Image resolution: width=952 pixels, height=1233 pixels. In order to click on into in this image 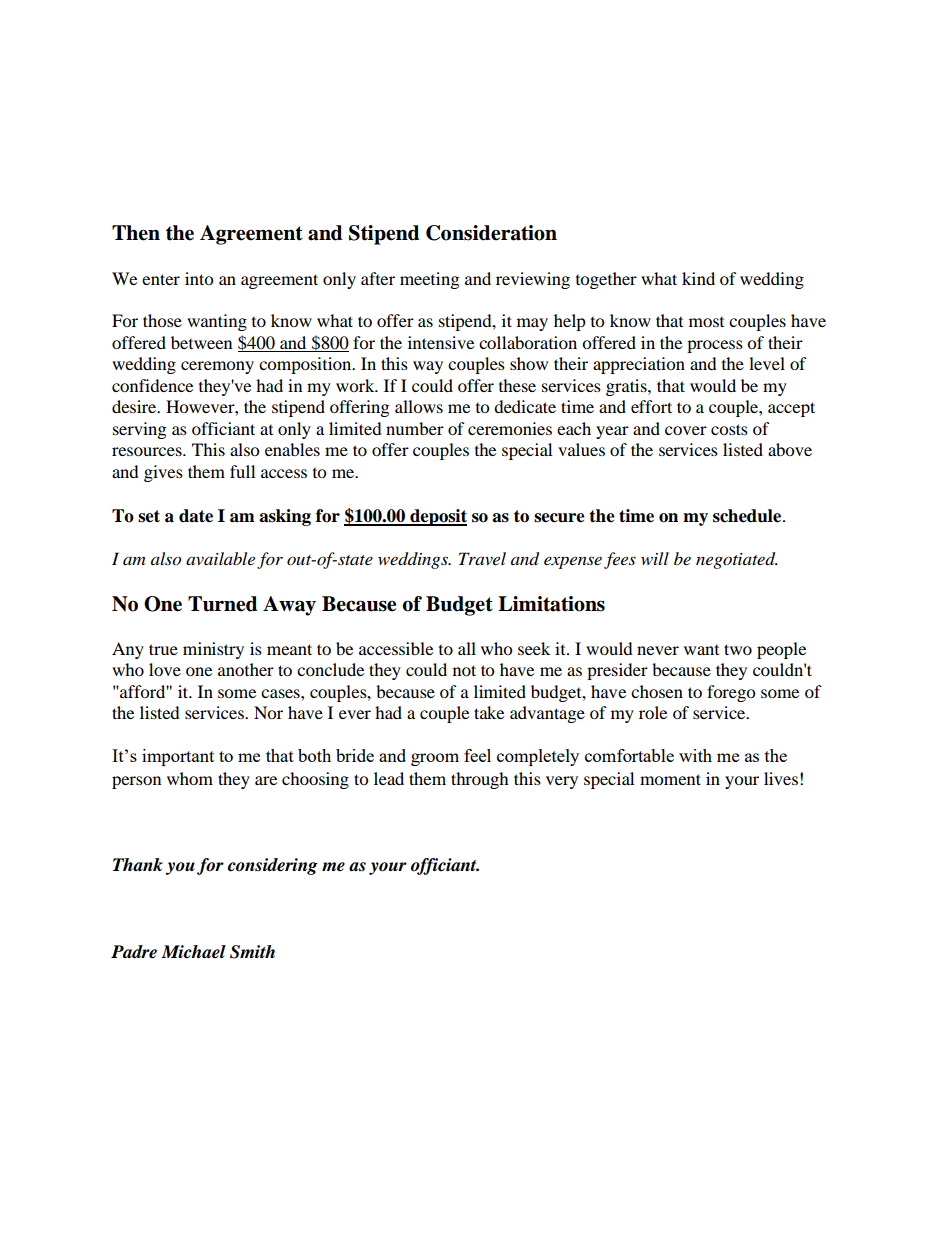, I will do `click(199, 278)`.
